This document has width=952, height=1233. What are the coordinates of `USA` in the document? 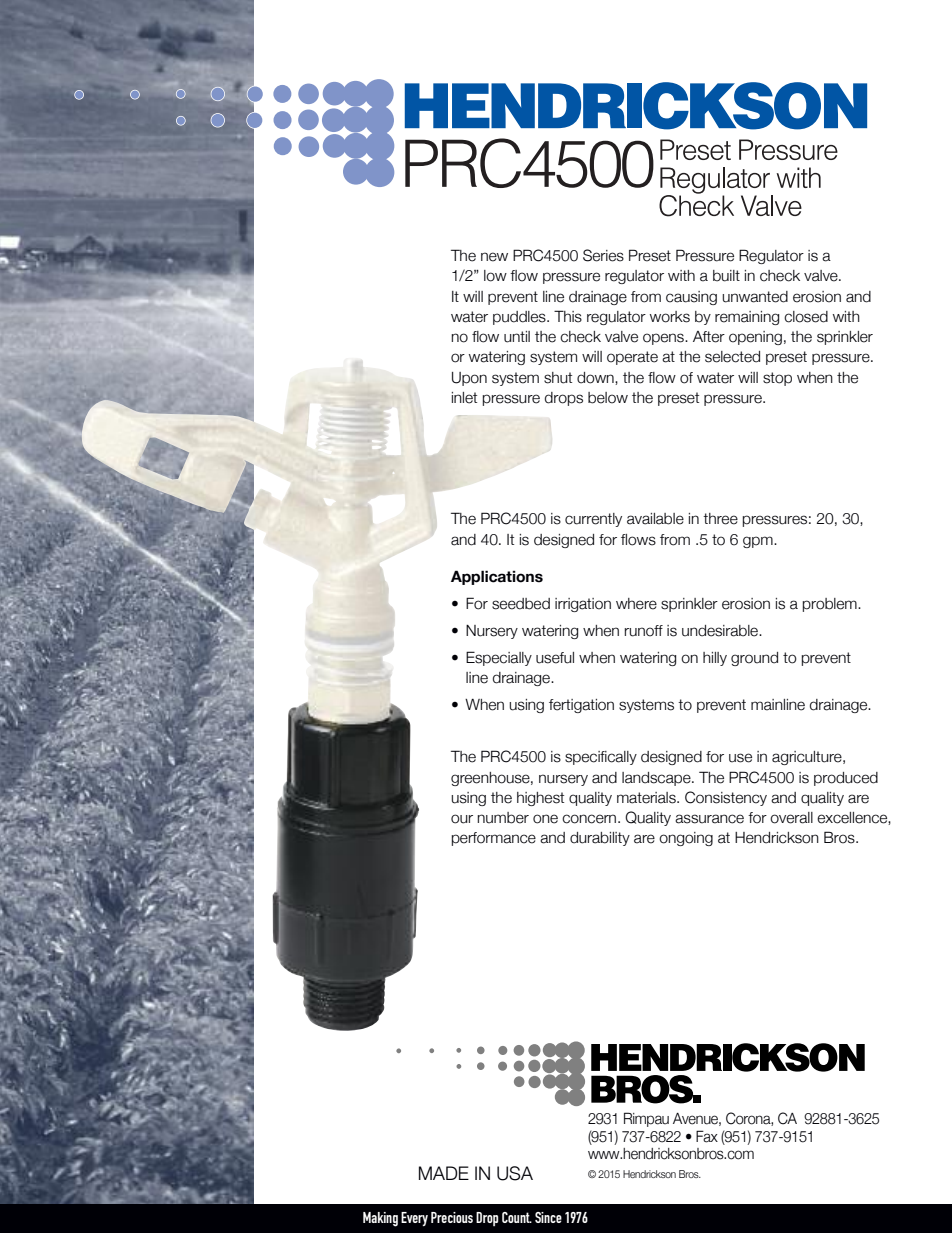 It's located at (515, 1173).
